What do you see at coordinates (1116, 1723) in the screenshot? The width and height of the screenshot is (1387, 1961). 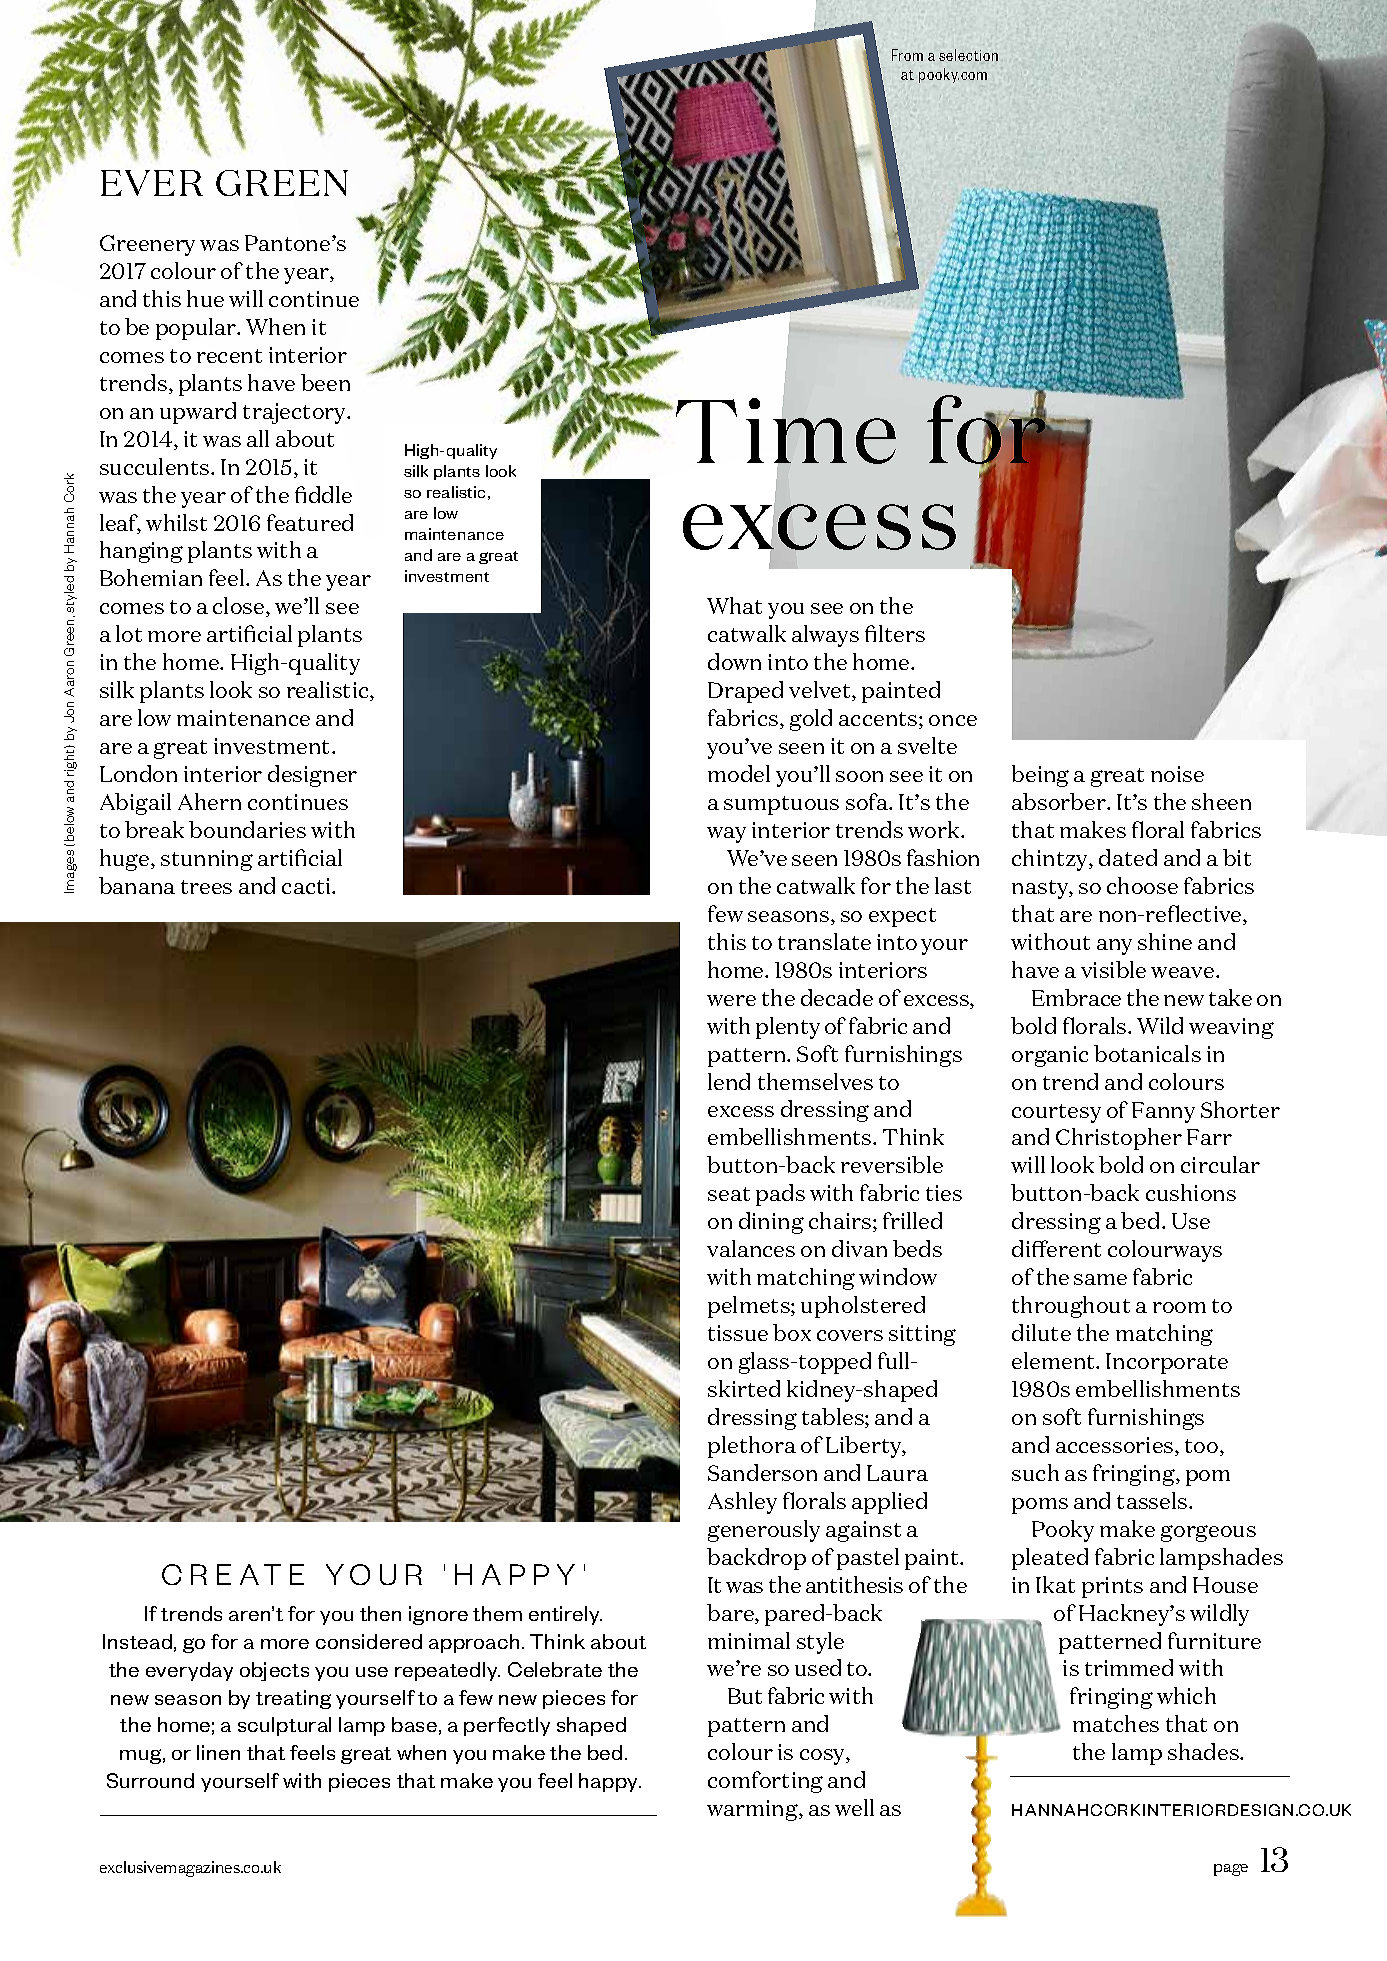 I see `matches` at bounding box center [1116, 1723].
